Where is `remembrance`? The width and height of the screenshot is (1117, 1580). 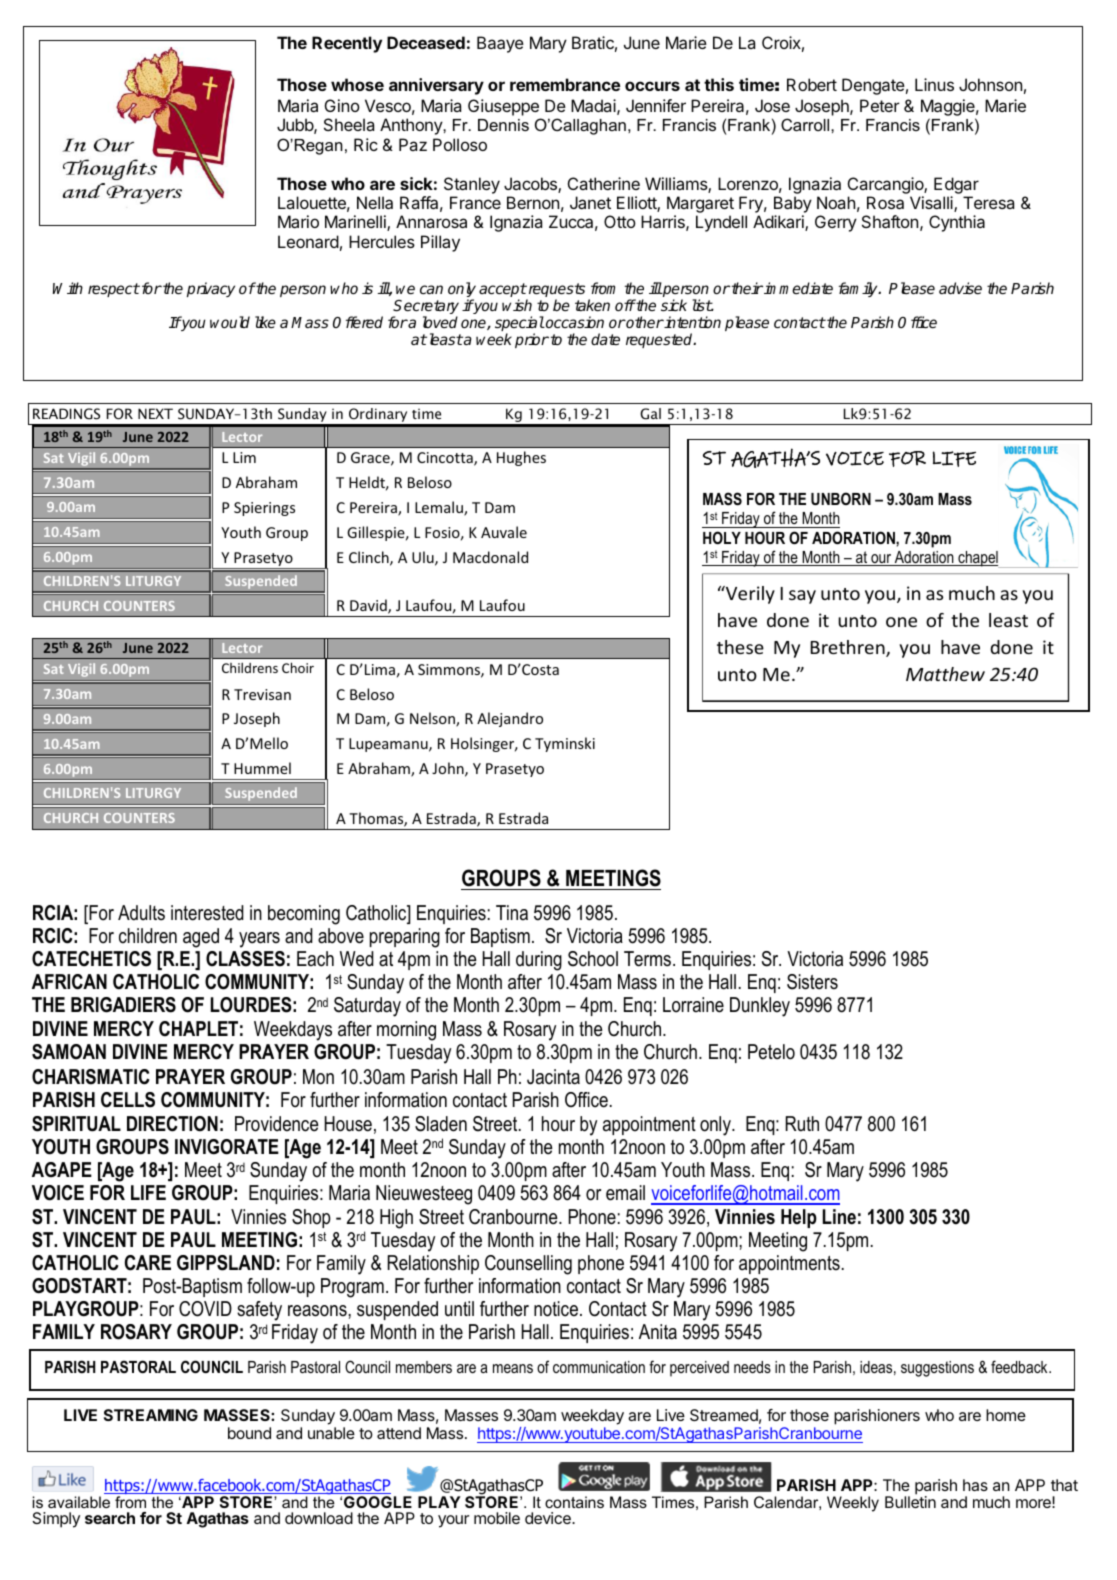 remembrance is located at coordinates (565, 84).
